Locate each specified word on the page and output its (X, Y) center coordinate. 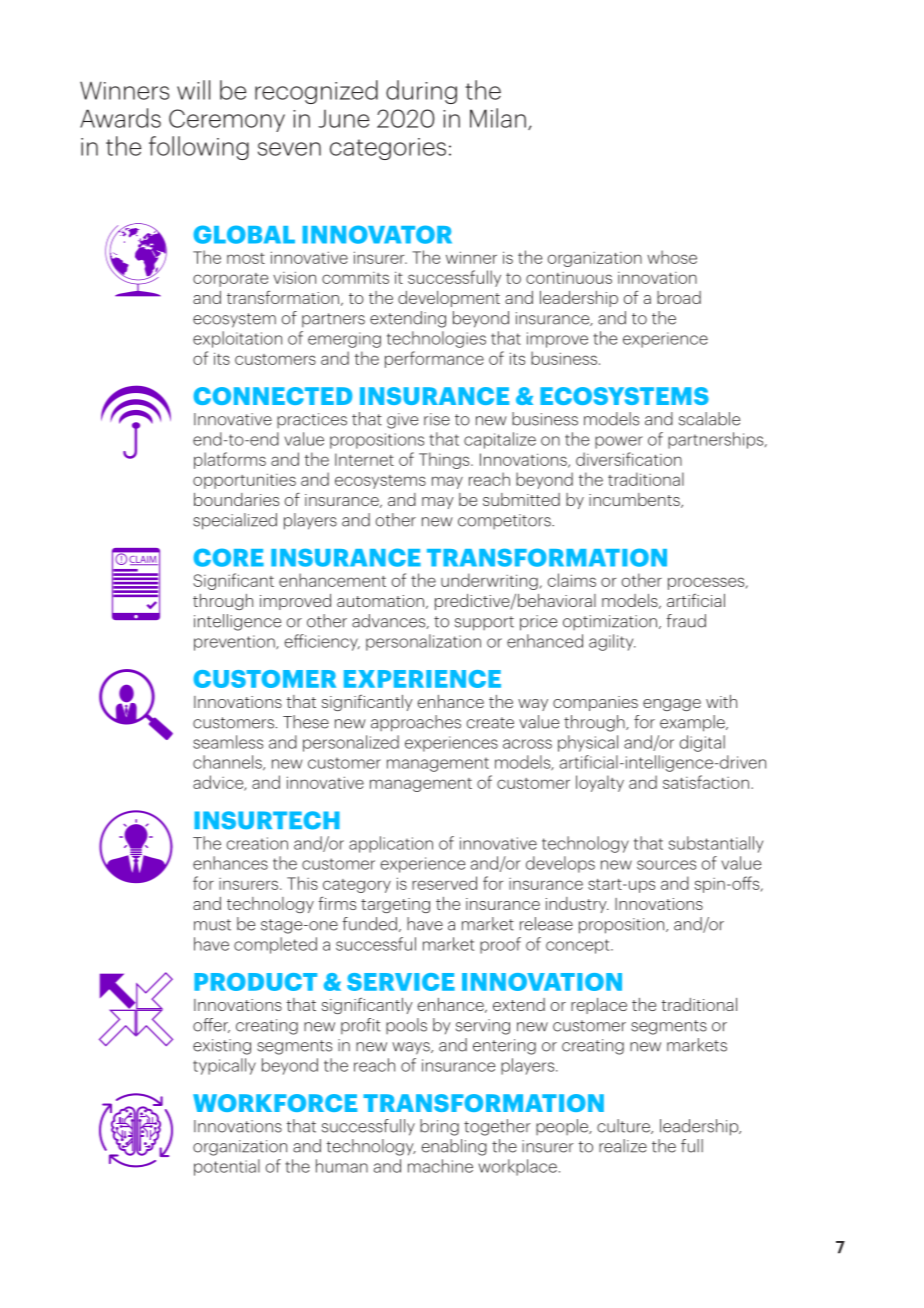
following (199, 148)
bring (439, 1127)
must (212, 925)
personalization (423, 642)
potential (227, 1167)
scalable (709, 419)
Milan (498, 118)
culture (624, 1126)
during (421, 92)
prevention (235, 643)
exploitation (237, 339)
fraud (686, 621)
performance (434, 359)
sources (666, 865)
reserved (444, 883)
